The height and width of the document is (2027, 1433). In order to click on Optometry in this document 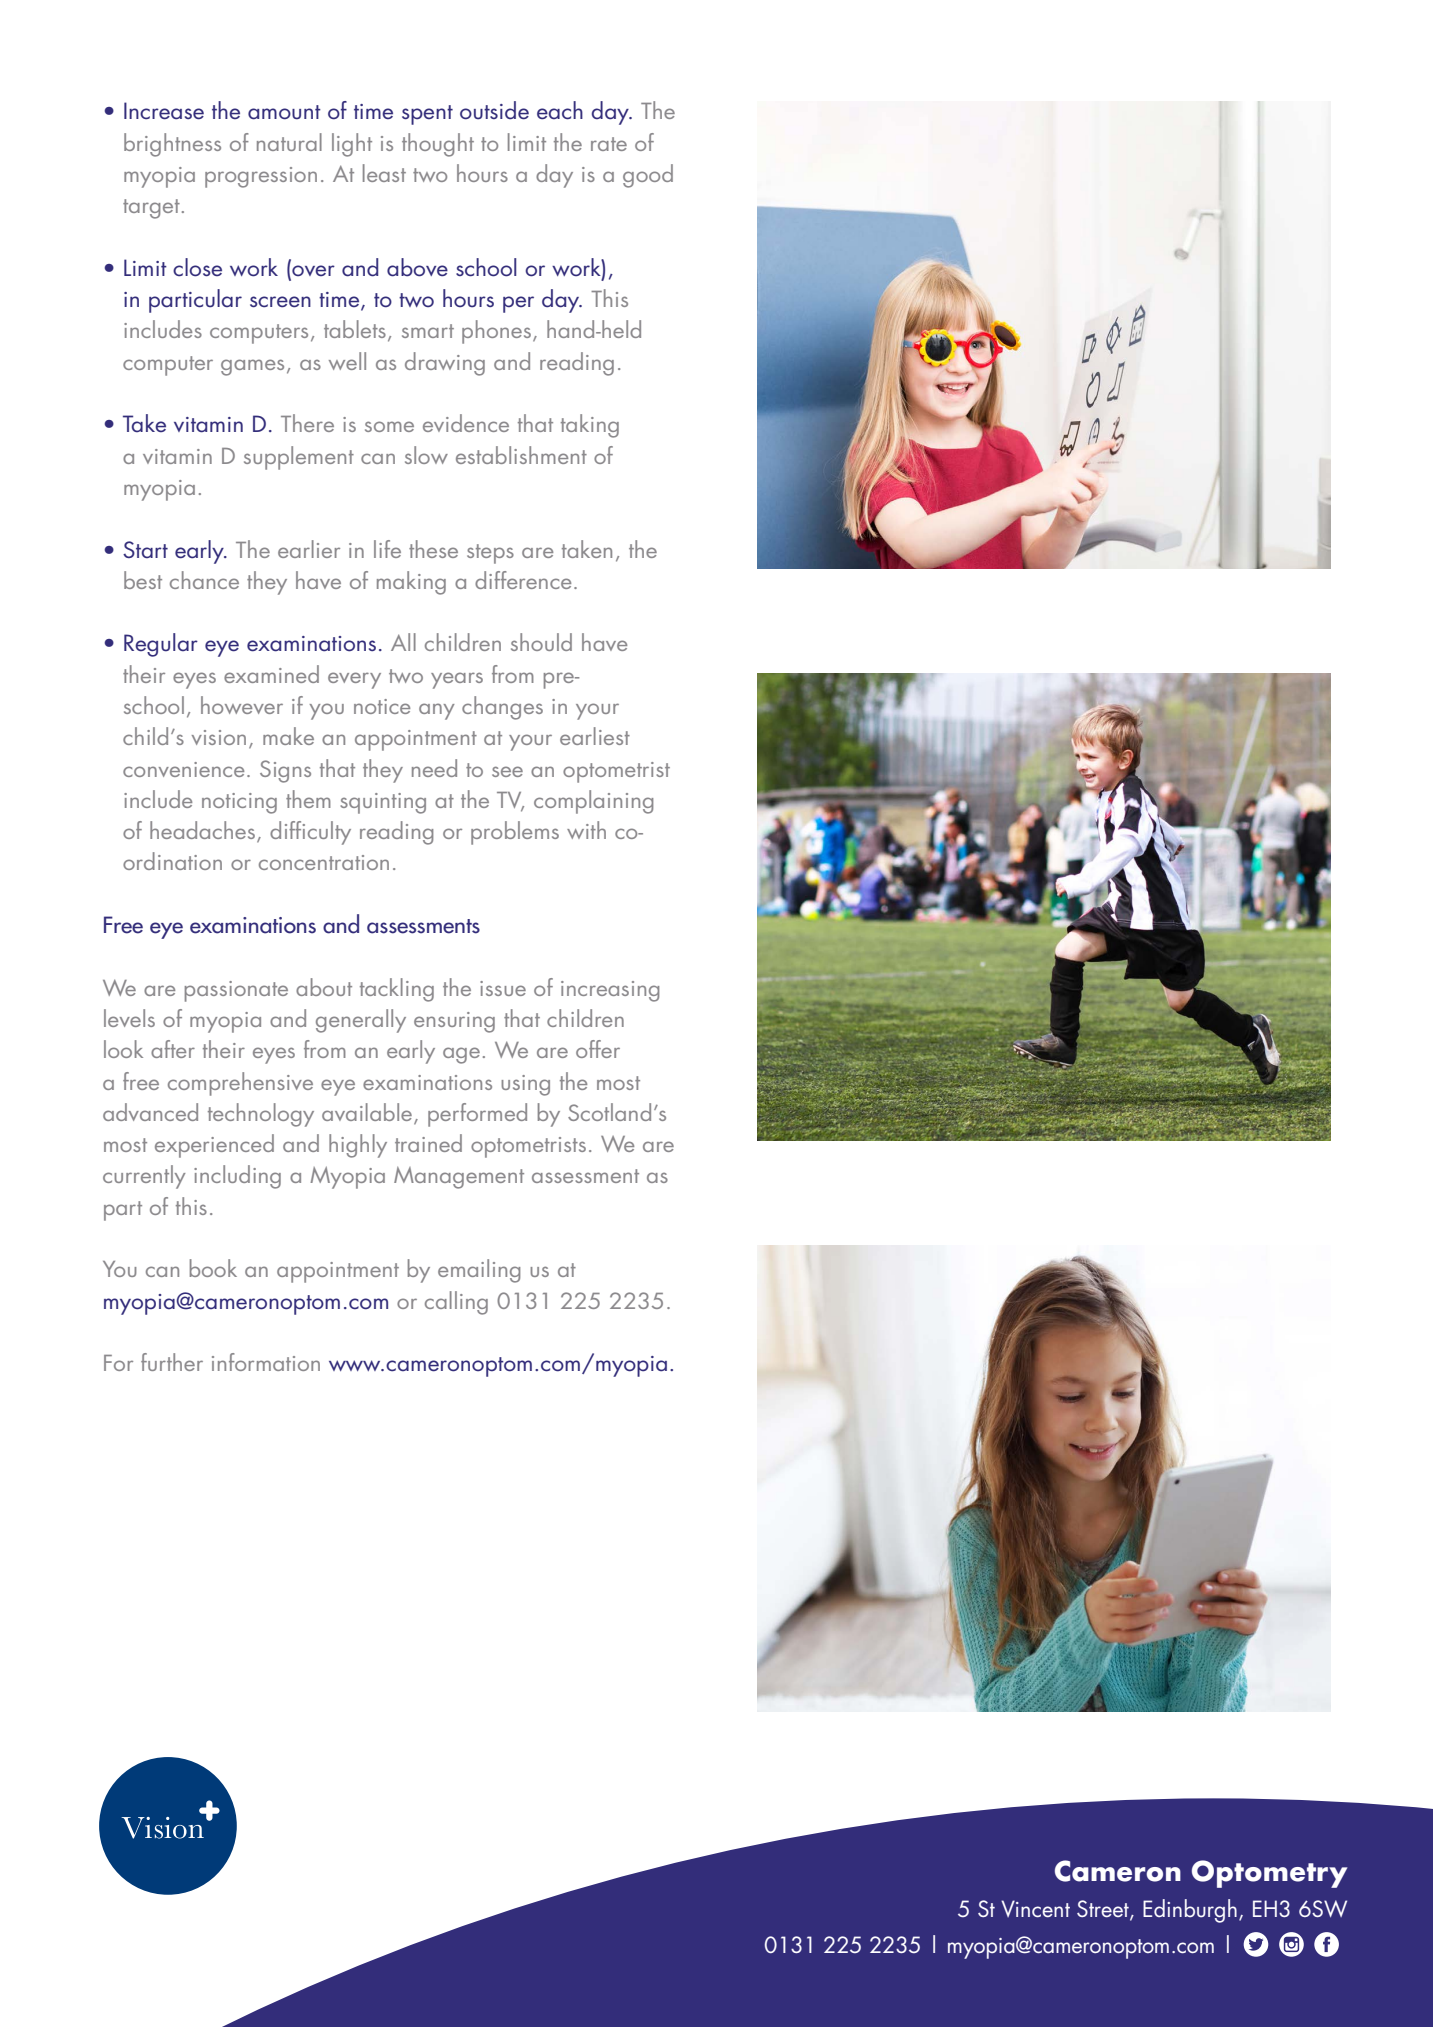, I will do `click(1269, 1874)`.
